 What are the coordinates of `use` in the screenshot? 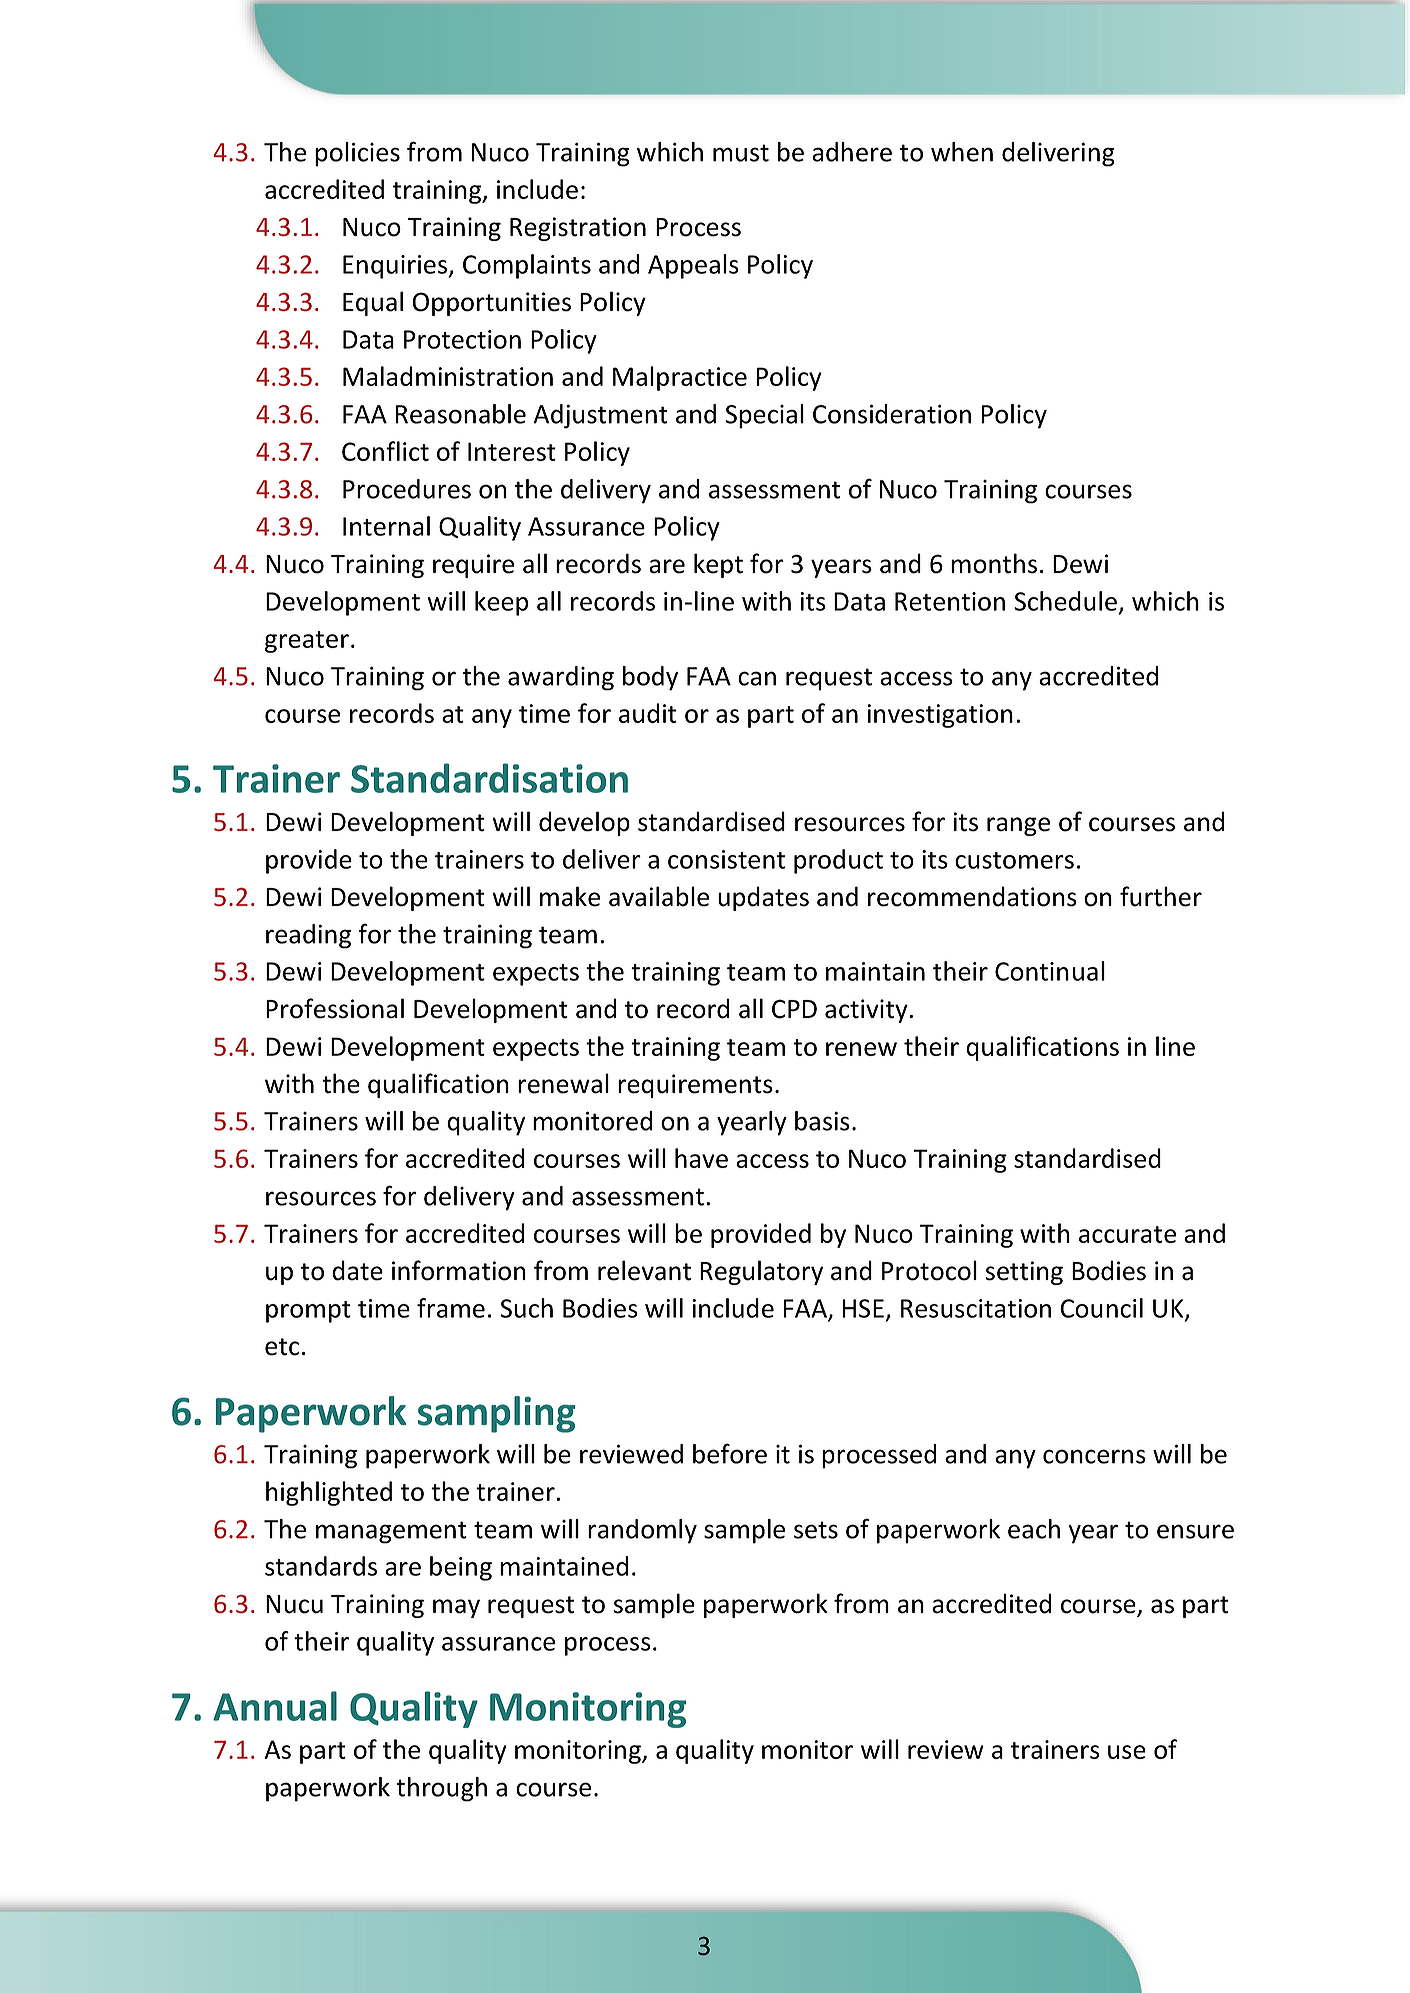 It's located at (1127, 1752).
